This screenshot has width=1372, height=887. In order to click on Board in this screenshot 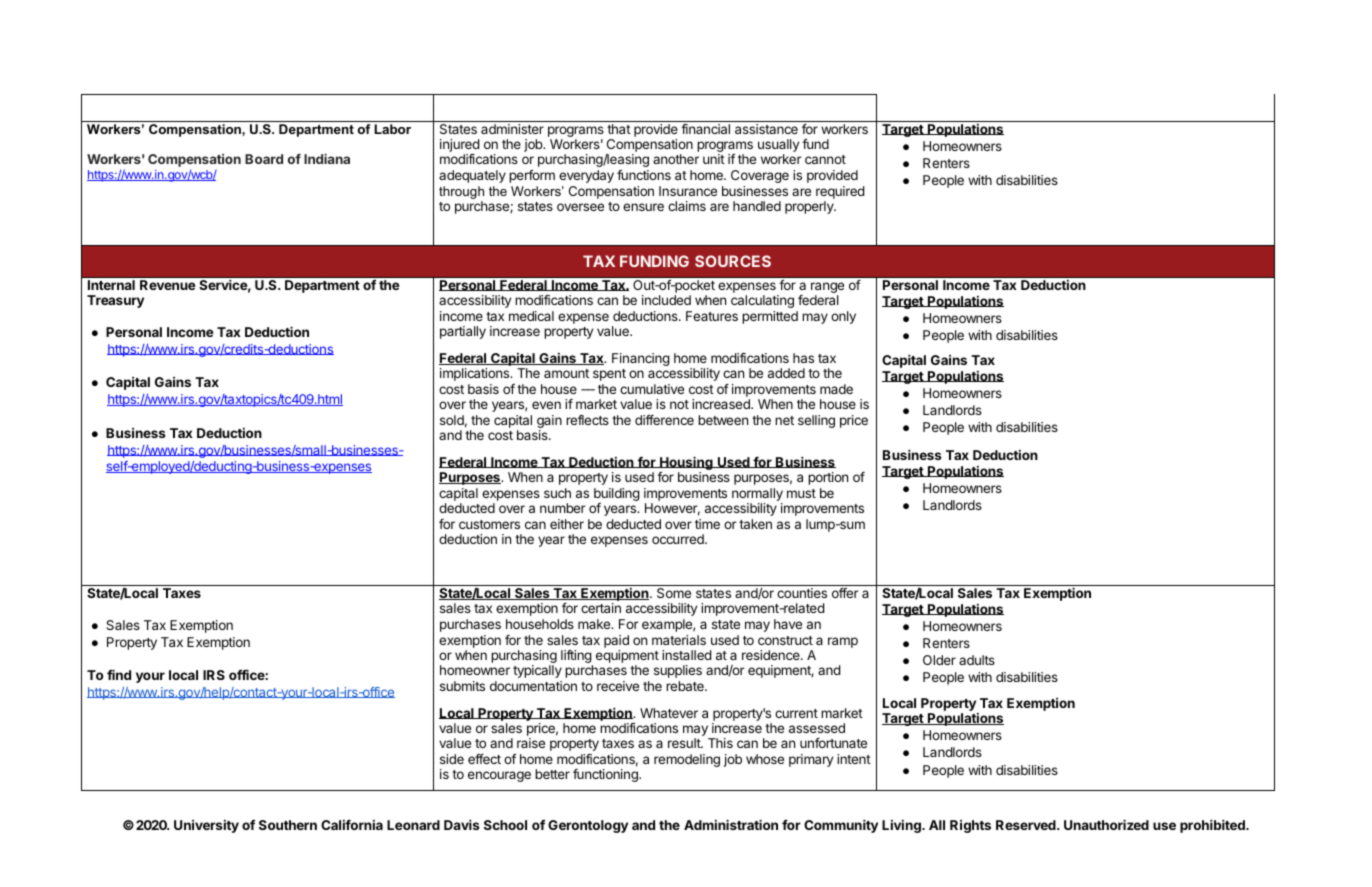, I will do `click(264, 159)`.
